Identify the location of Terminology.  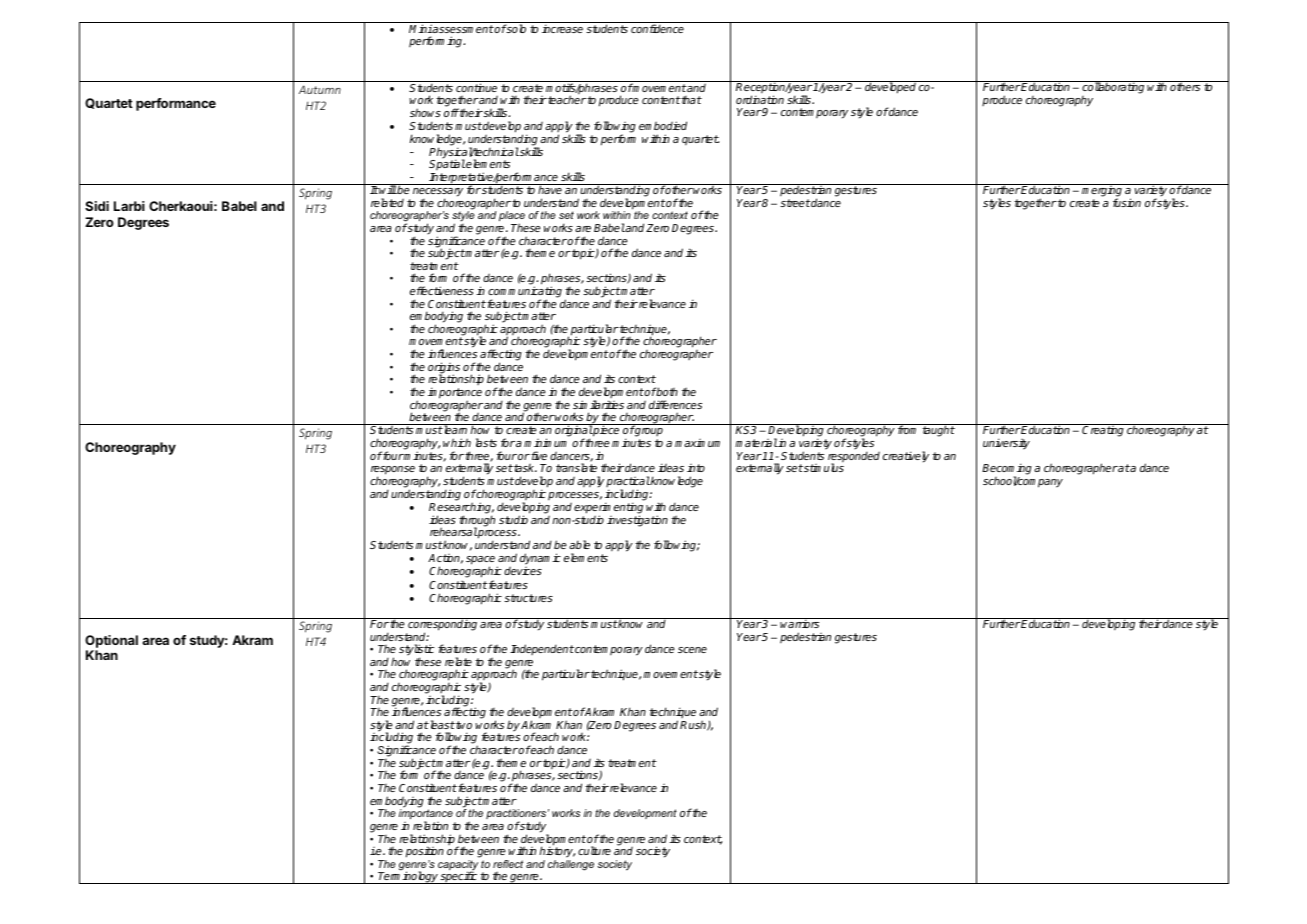
(408, 877).
